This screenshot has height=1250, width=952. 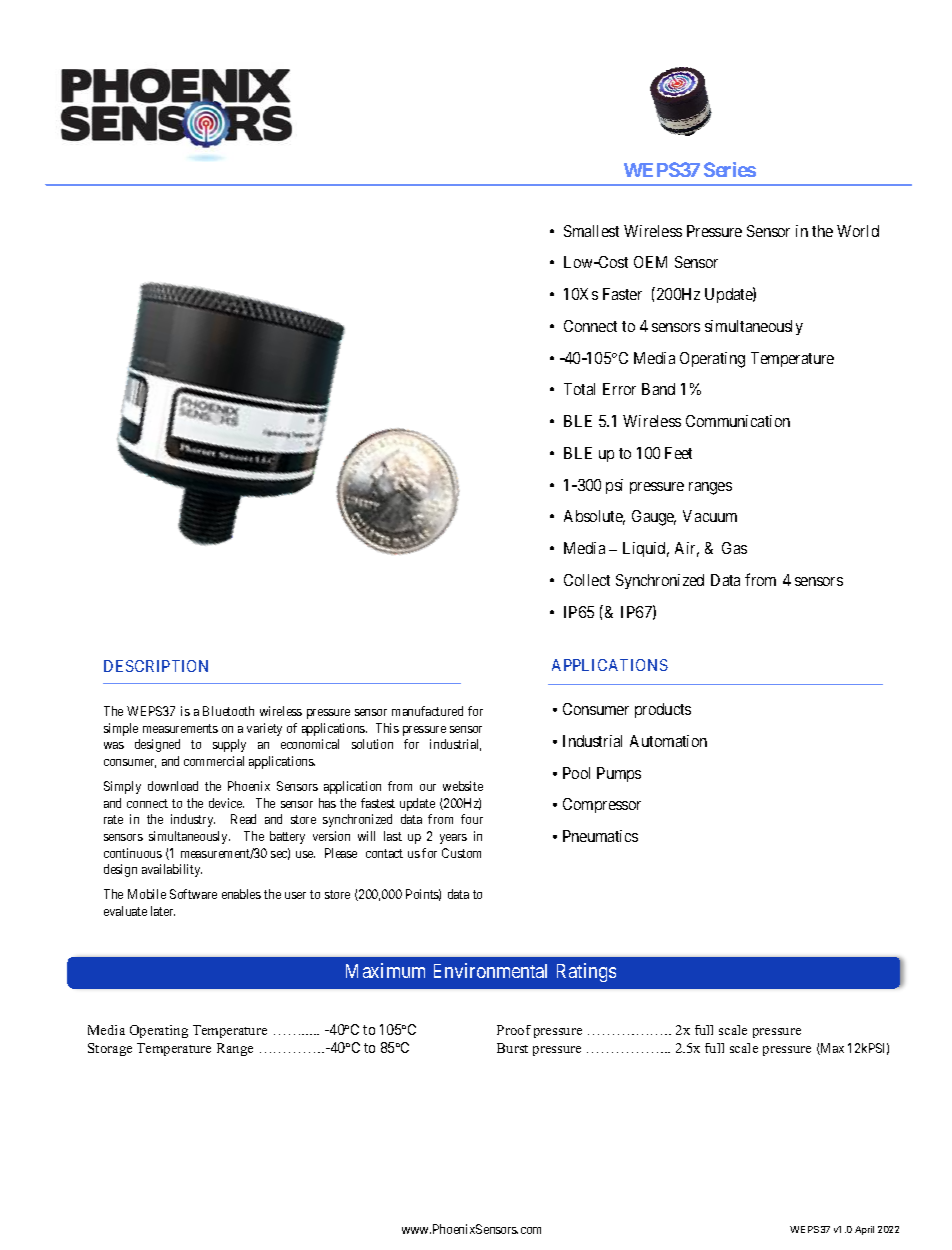 What do you see at coordinates (591, 231) in the screenshot?
I see `Smallest` at bounding box center [591, 231].
